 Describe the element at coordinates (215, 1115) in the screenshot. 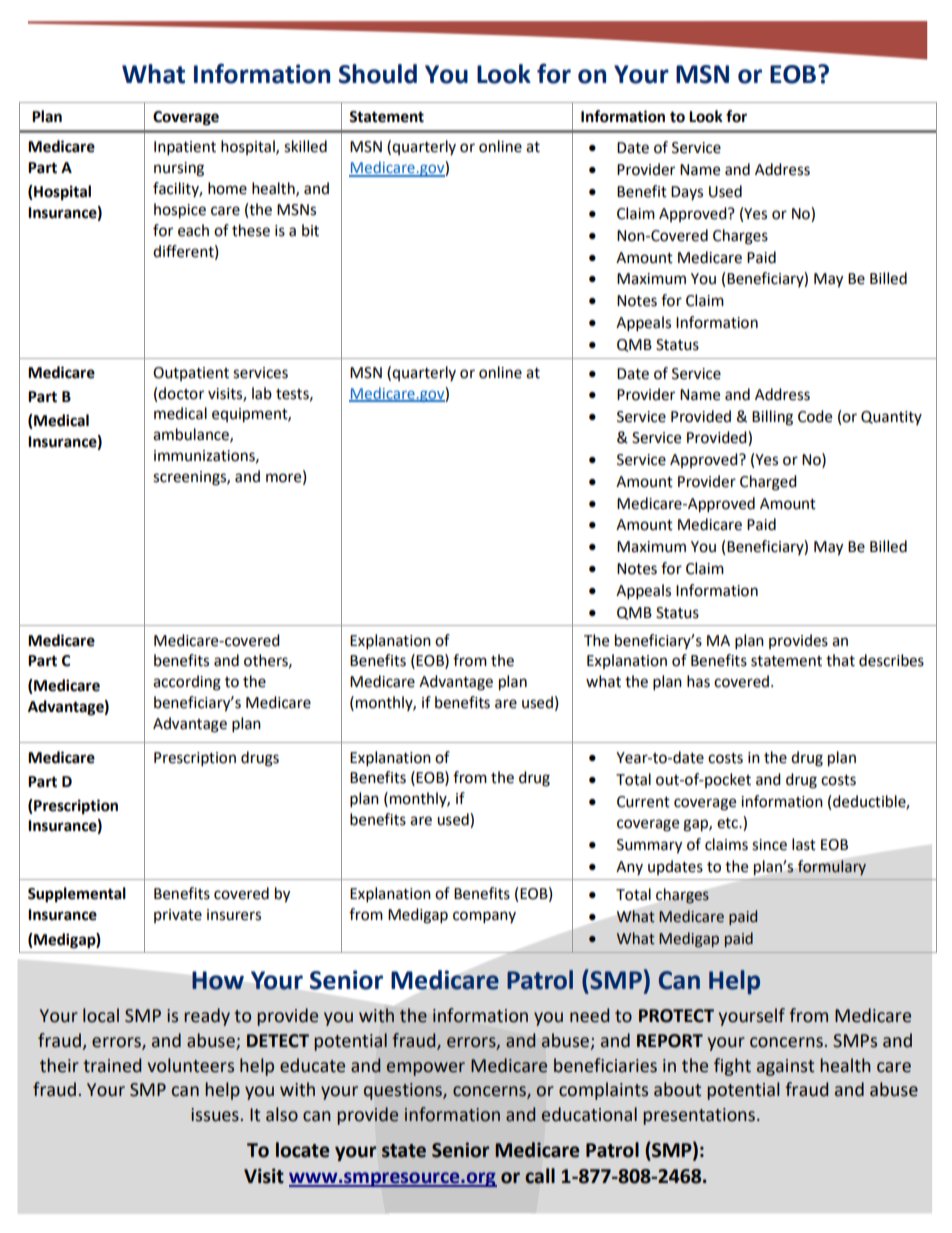

I see `issues` at that location.
